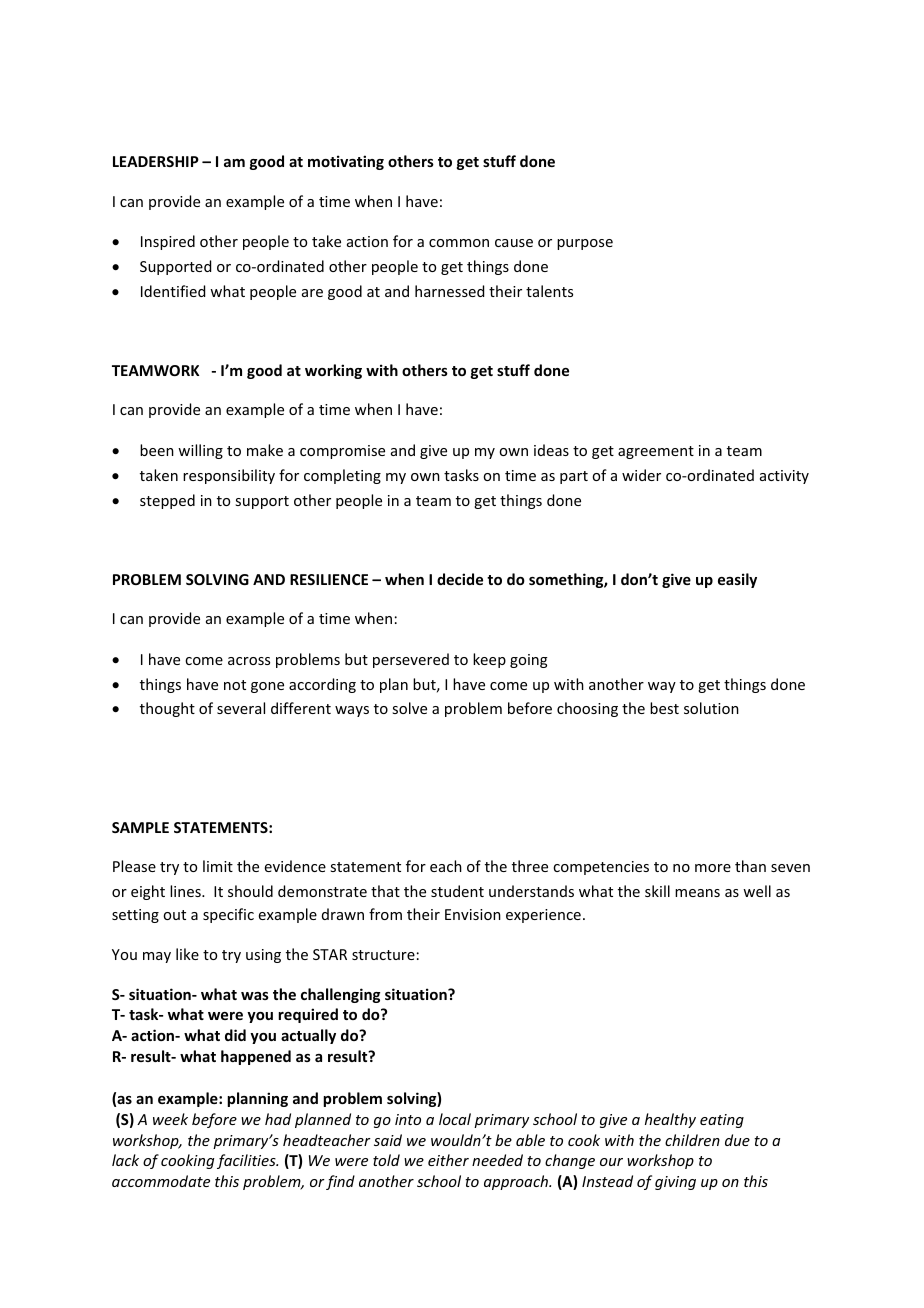 The image size is (924, 1308). I want to click on purpose, so click(585, 244).
